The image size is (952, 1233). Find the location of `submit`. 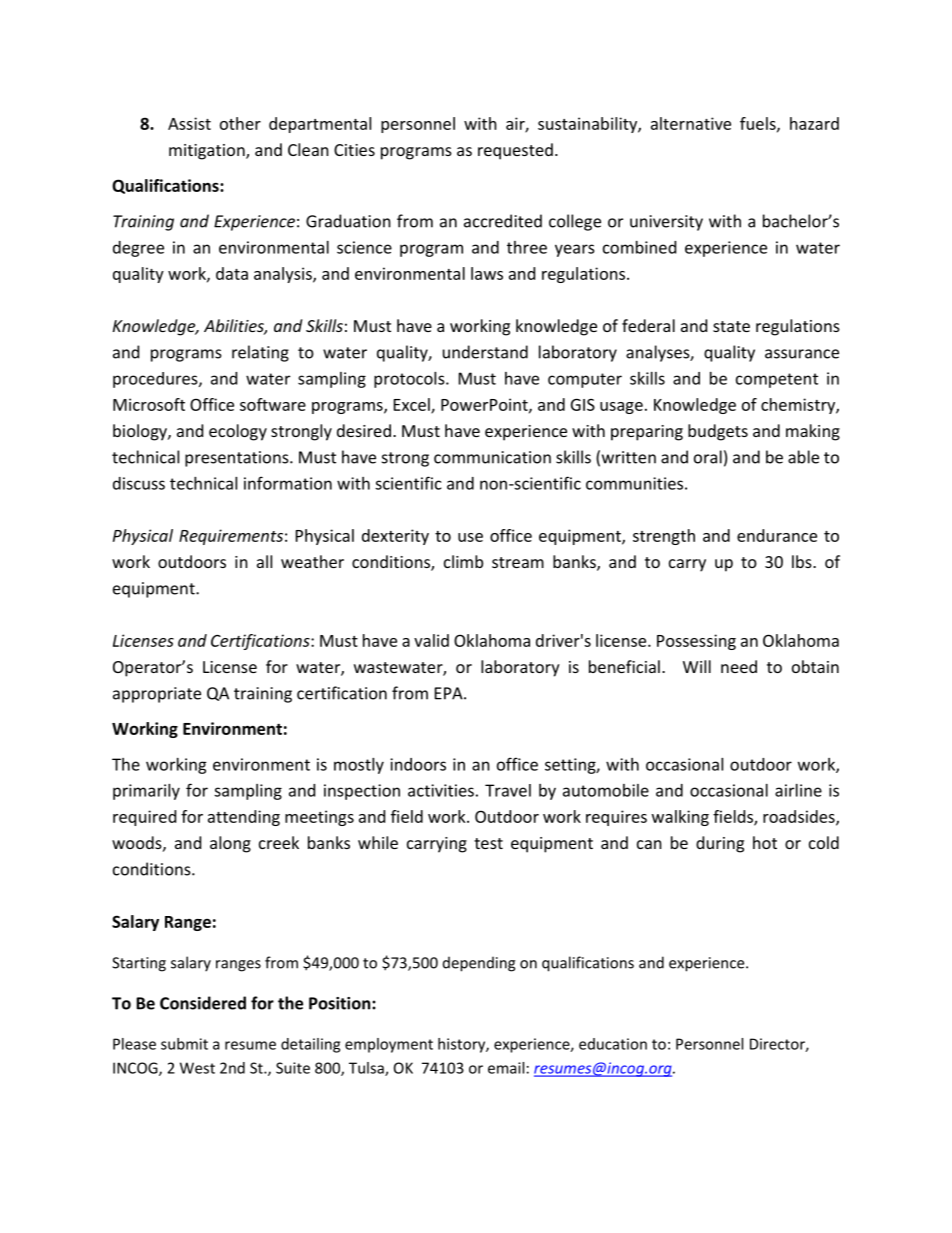

submit is located at coordinates (184, 1044).
